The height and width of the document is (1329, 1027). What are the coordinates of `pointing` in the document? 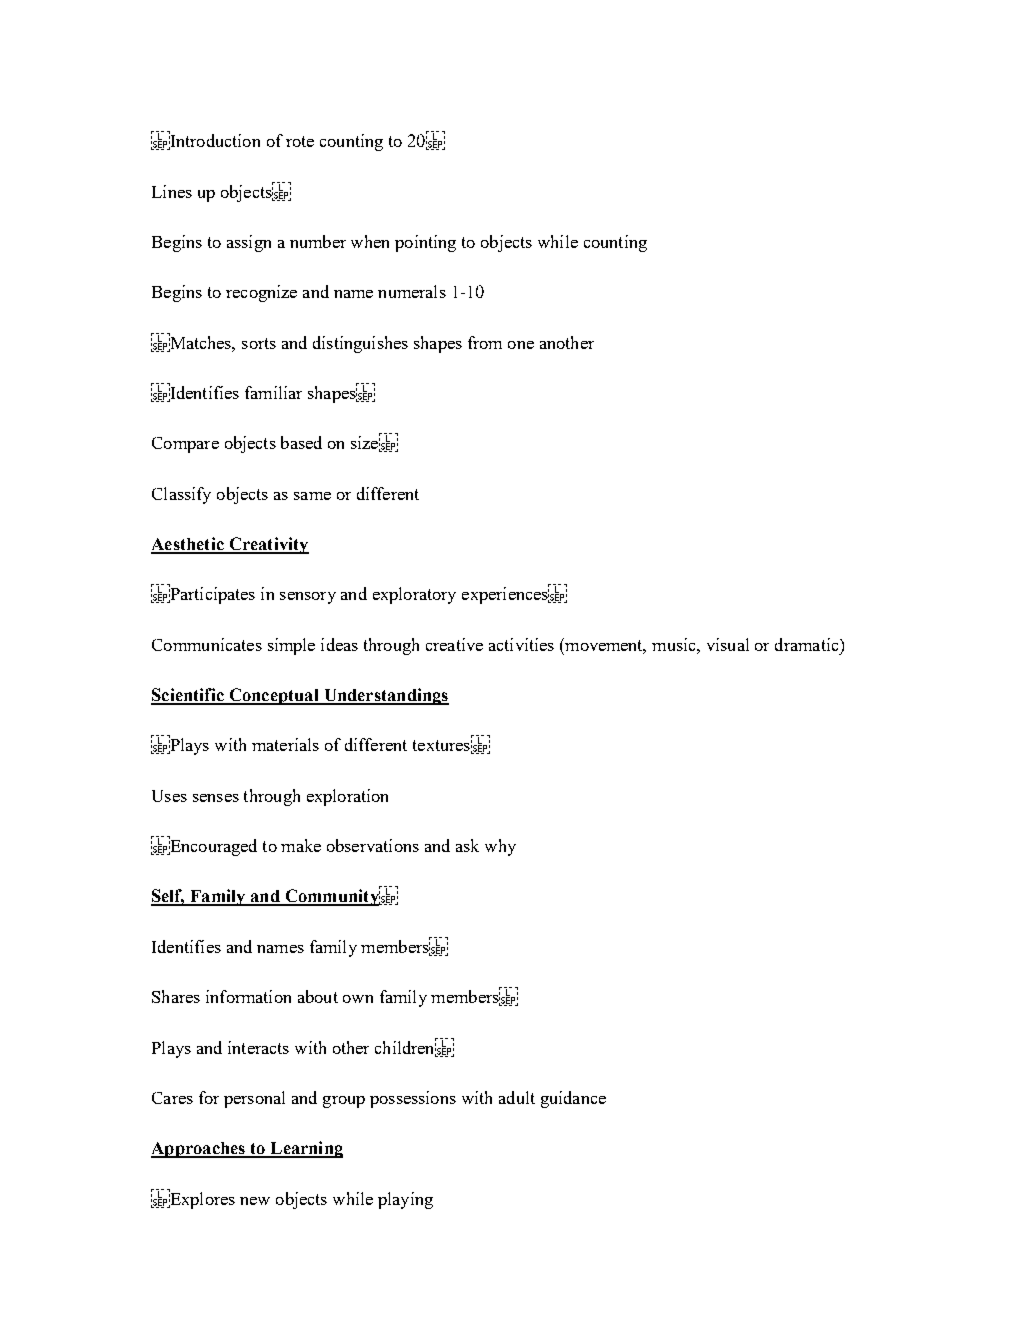 It's located at (425, 243).
